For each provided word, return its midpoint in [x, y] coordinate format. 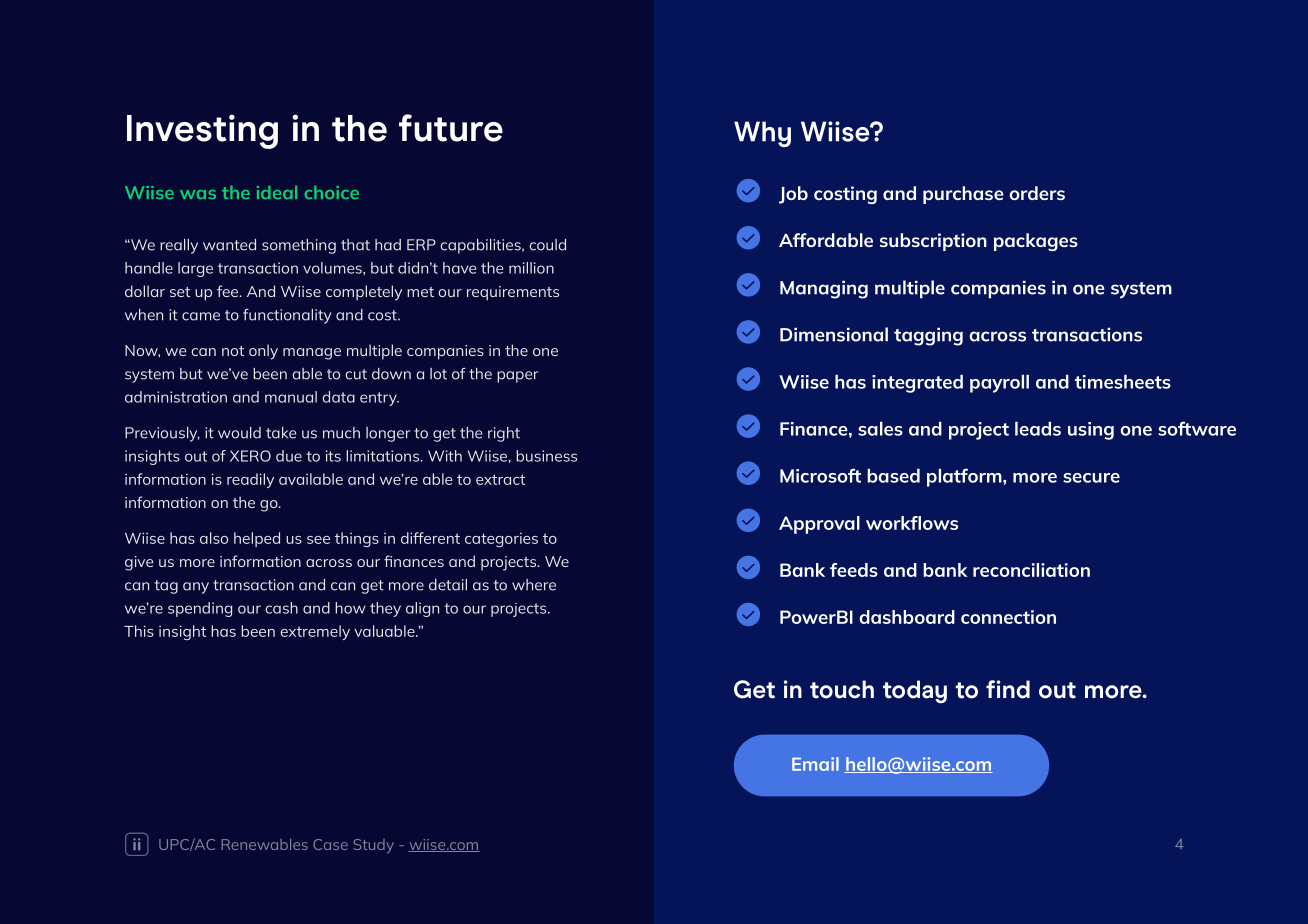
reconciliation [1031, 570]
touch [842, 689]
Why [762, 134]
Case [330, 844]
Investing [202, 131]
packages [1036, 242]
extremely [315, 632]
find [1008, 689]
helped [257, 539]
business [546, 456]
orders [1037, 193]
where [534, 585]
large [195, 269]
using [1091, 431]
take [281, 433]
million [531, 268]
